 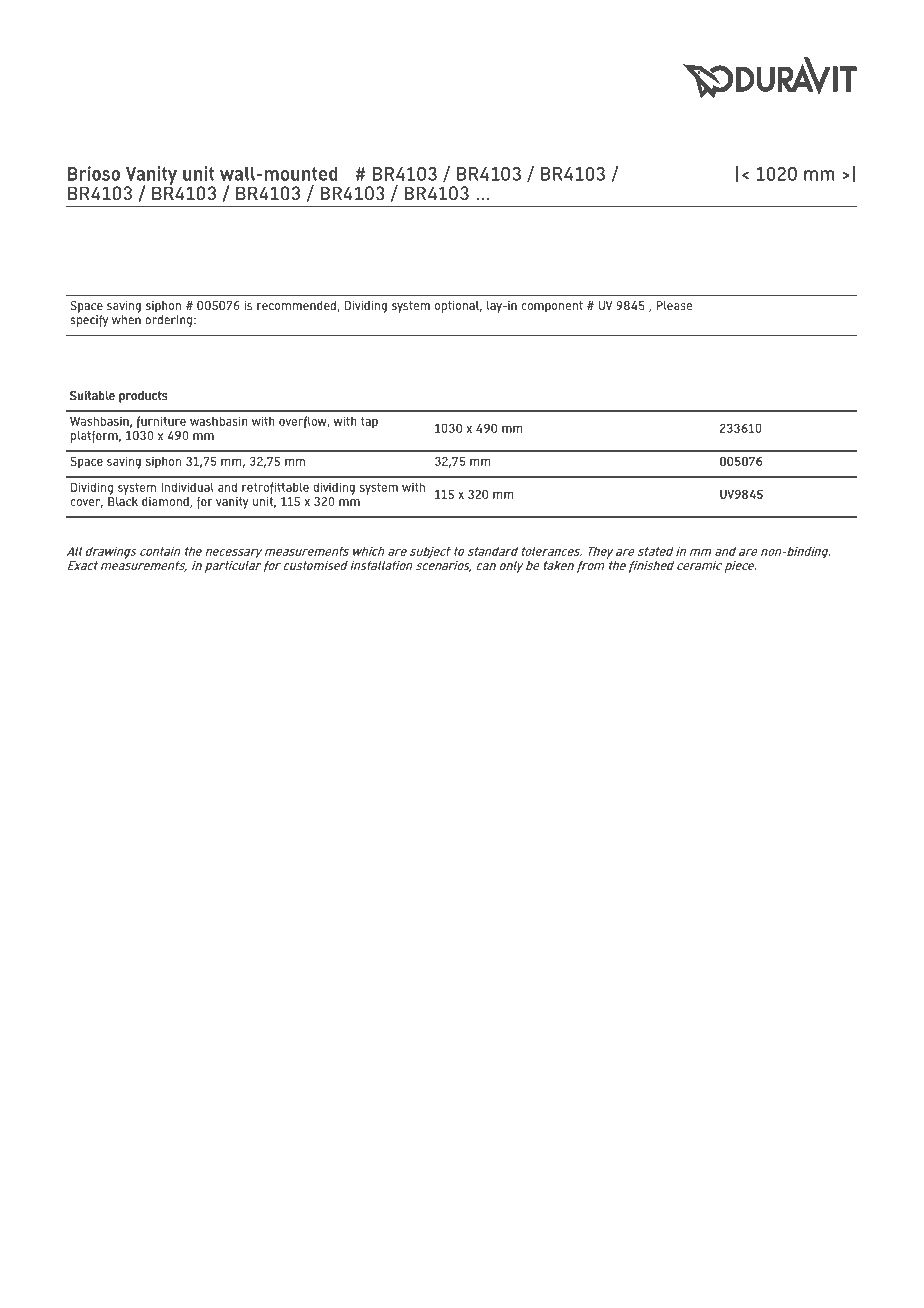 I want to click on Black, so click(x=123, y=500).
